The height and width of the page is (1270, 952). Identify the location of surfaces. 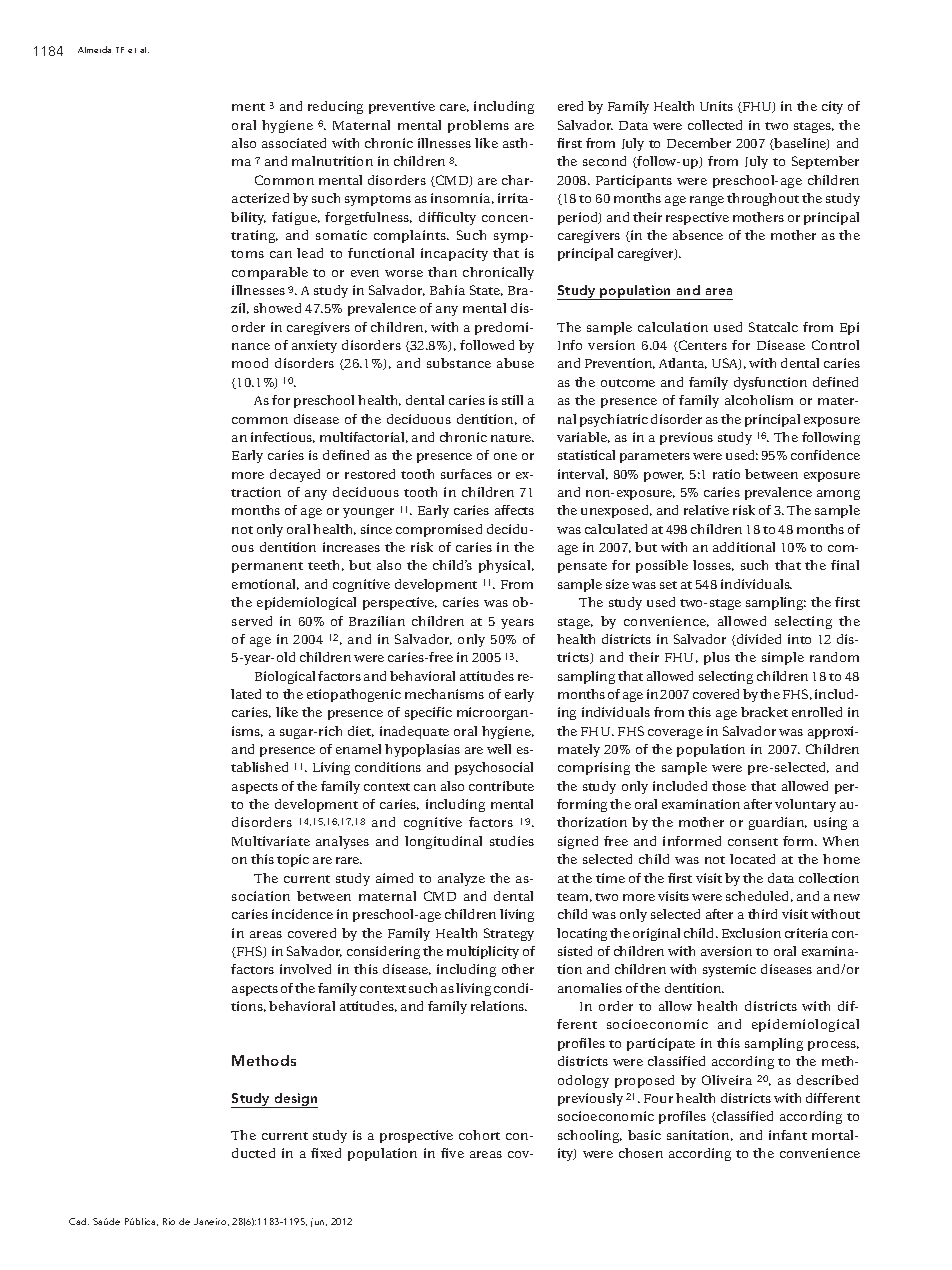
(466, 474).
